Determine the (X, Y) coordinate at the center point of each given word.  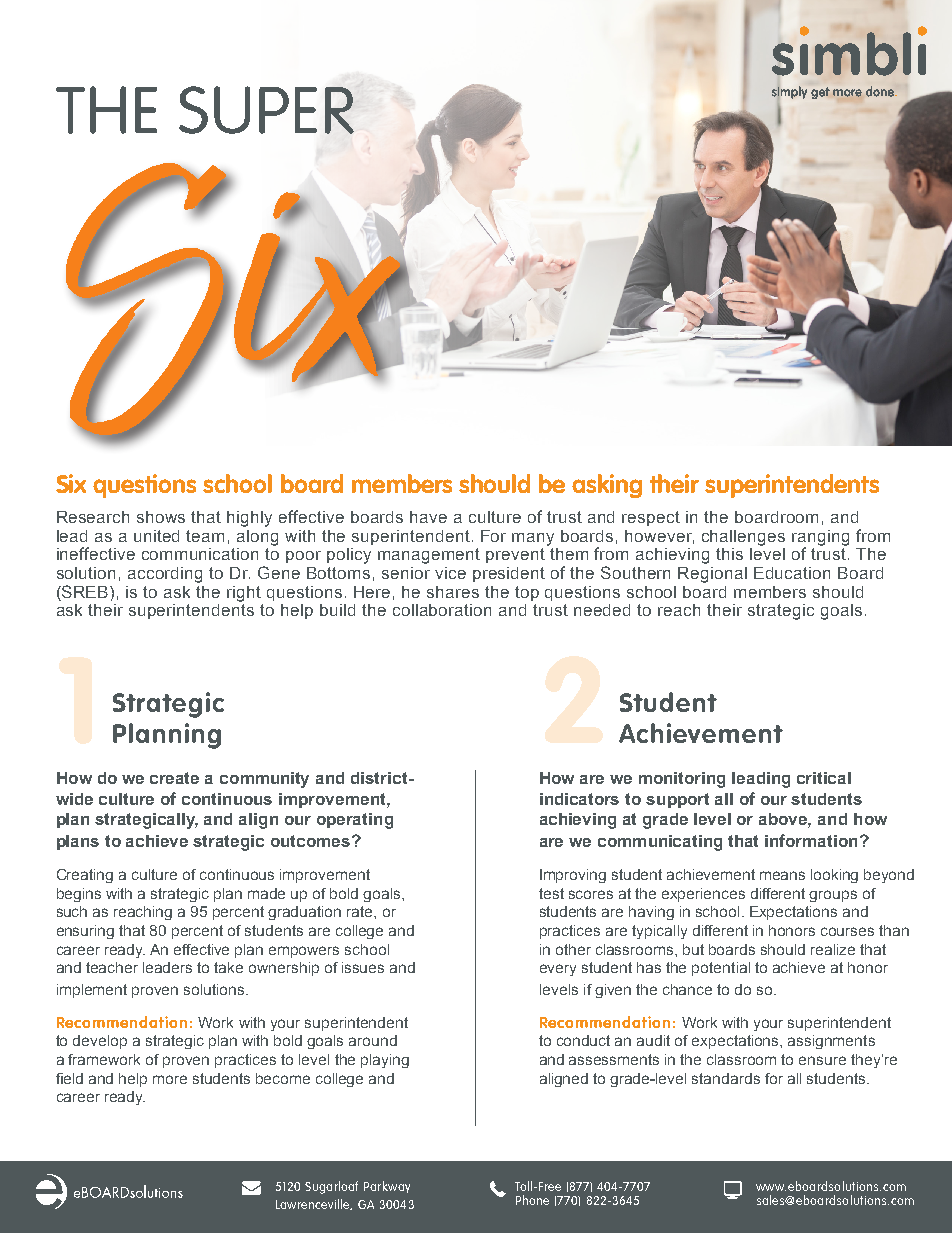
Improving (573, 876)
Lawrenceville (314, 1204)
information (811, 840)
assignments (831, 1042)
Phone (532, 1200)
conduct (583, 1040)
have (428, 517)
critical (824, 778)
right (244, 594)
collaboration (442, 610)
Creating (85, 876)
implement (92, 991)
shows (161, 517)
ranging (820, 539)
